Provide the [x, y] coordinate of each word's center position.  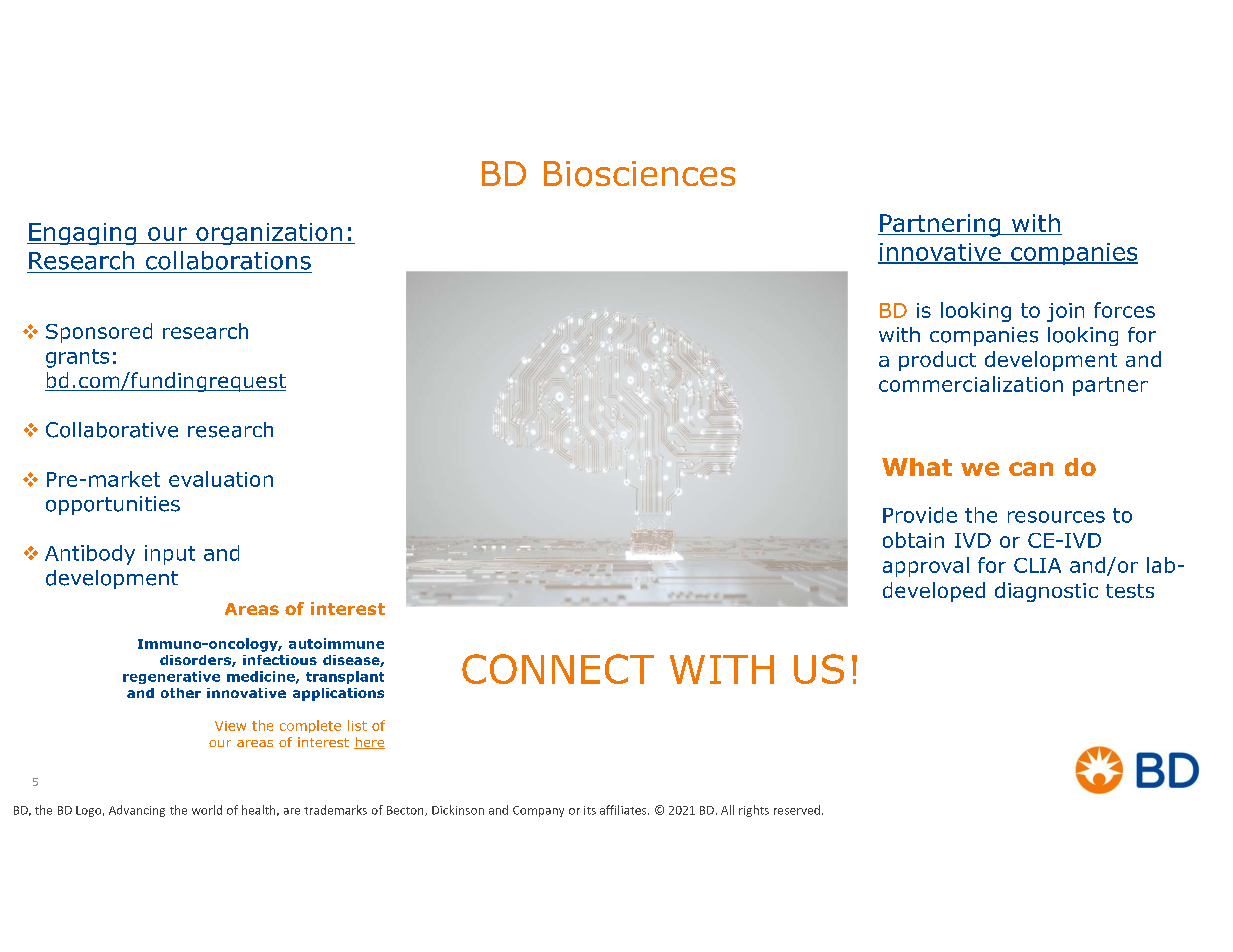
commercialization [971, 384]
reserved [797, 810]
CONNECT [558, 669]
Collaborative [112, 430]
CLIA [1037, 565]
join [1065, 312]
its [590, 810]
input [170, 555]
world [207, 810]
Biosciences [639, 174]
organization [269, 234]
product [937, 361]
